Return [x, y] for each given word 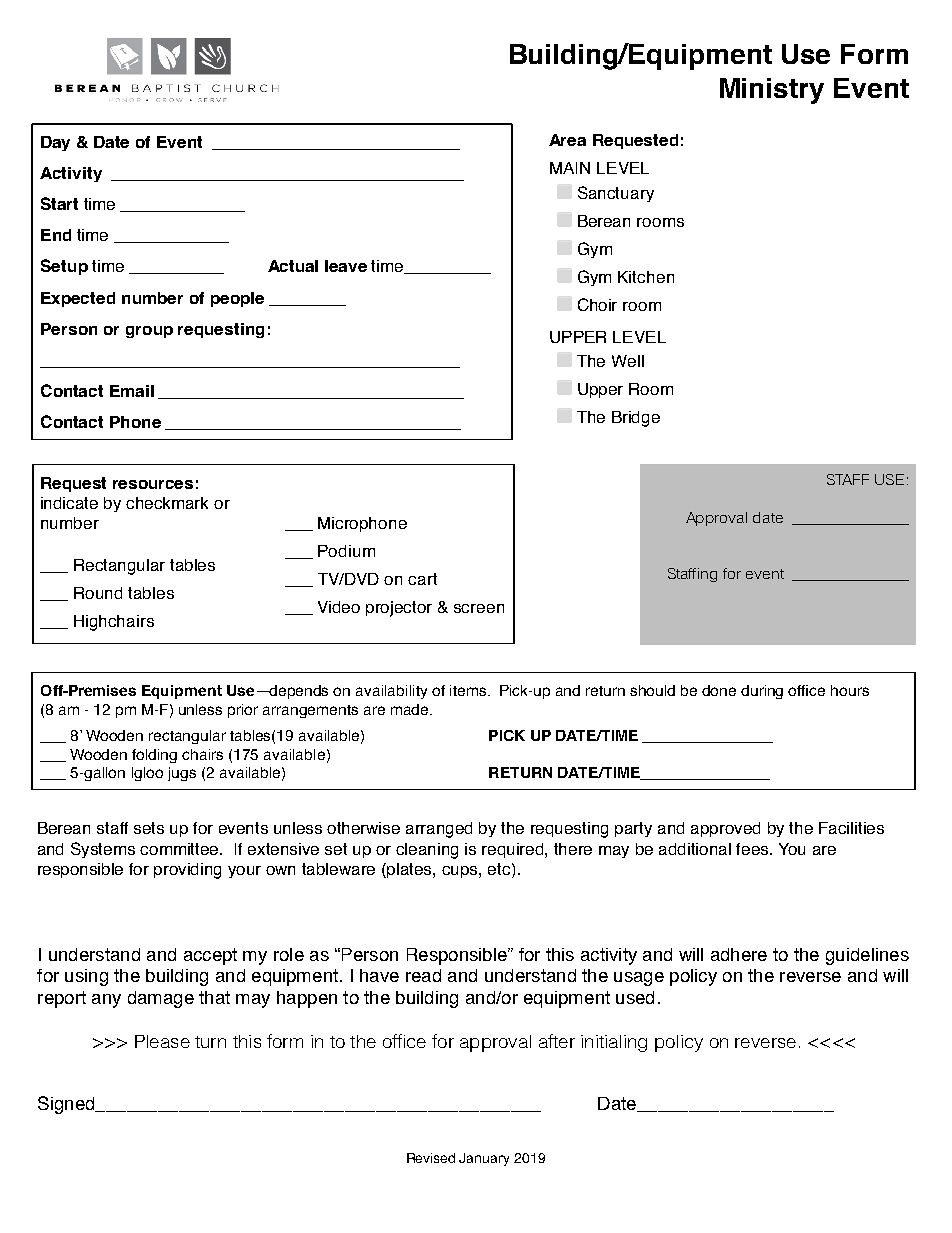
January [484, 1159]
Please [162, 1041]
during [762, 692]
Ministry [772, 91]
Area [567, 140]
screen [479, 608]
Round [98, 593]
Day [55, 143]
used [635, 997]
